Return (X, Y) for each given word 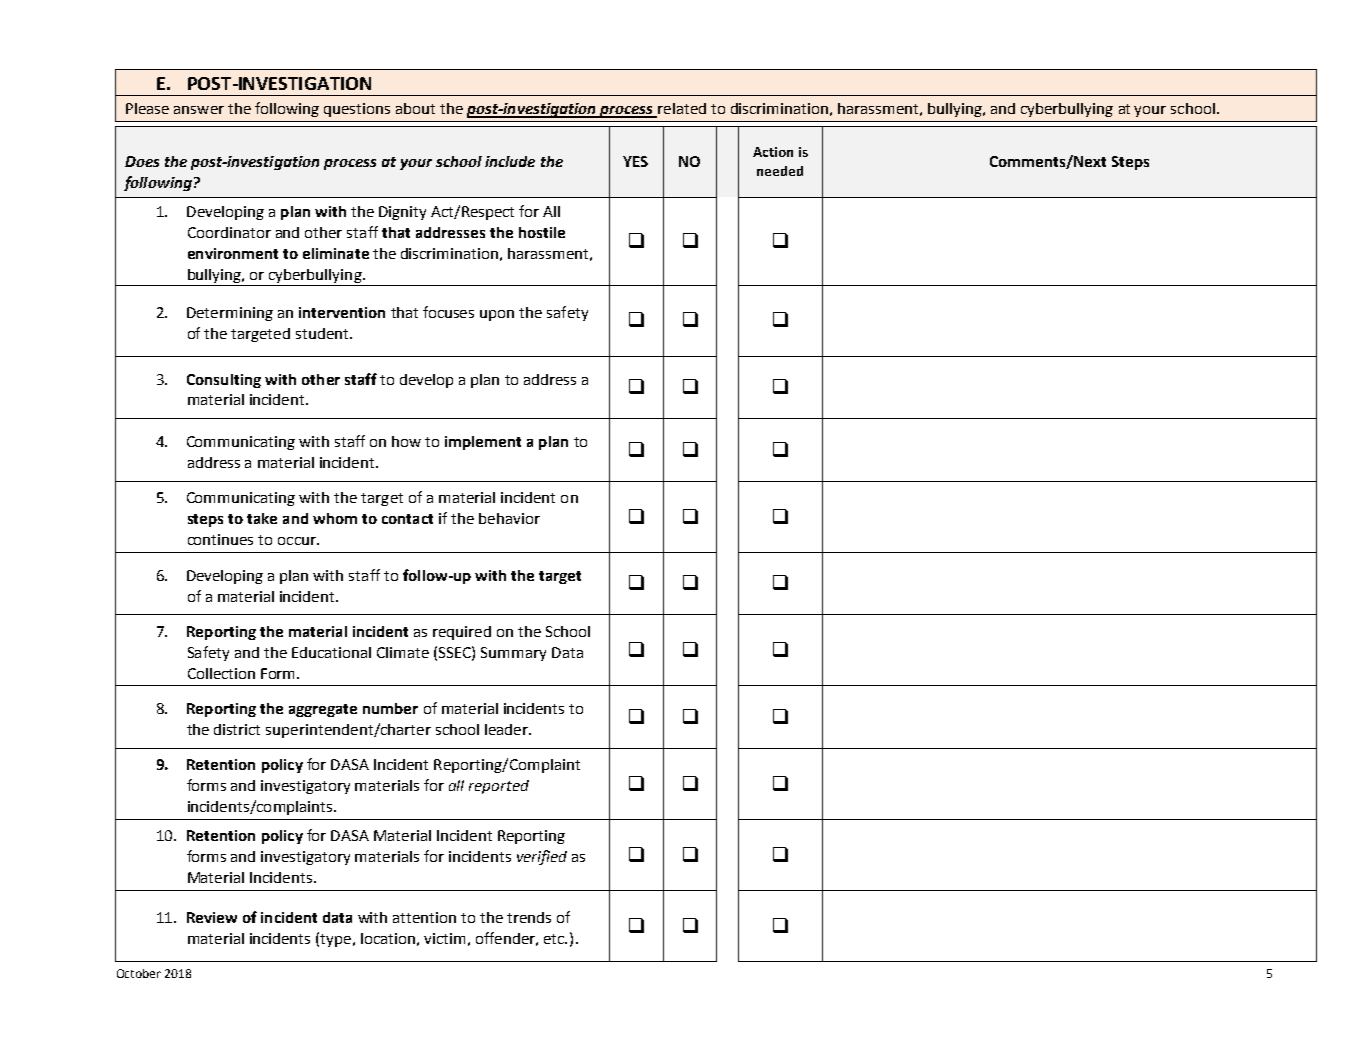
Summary (513, 654)
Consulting (224, 381)
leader (507, 729)
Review (212, 917)
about (415, 108)
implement (483, 443)
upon (497, 315)
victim (444, 938)
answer (199, 110)
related (681, 110)
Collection (221, 673)
